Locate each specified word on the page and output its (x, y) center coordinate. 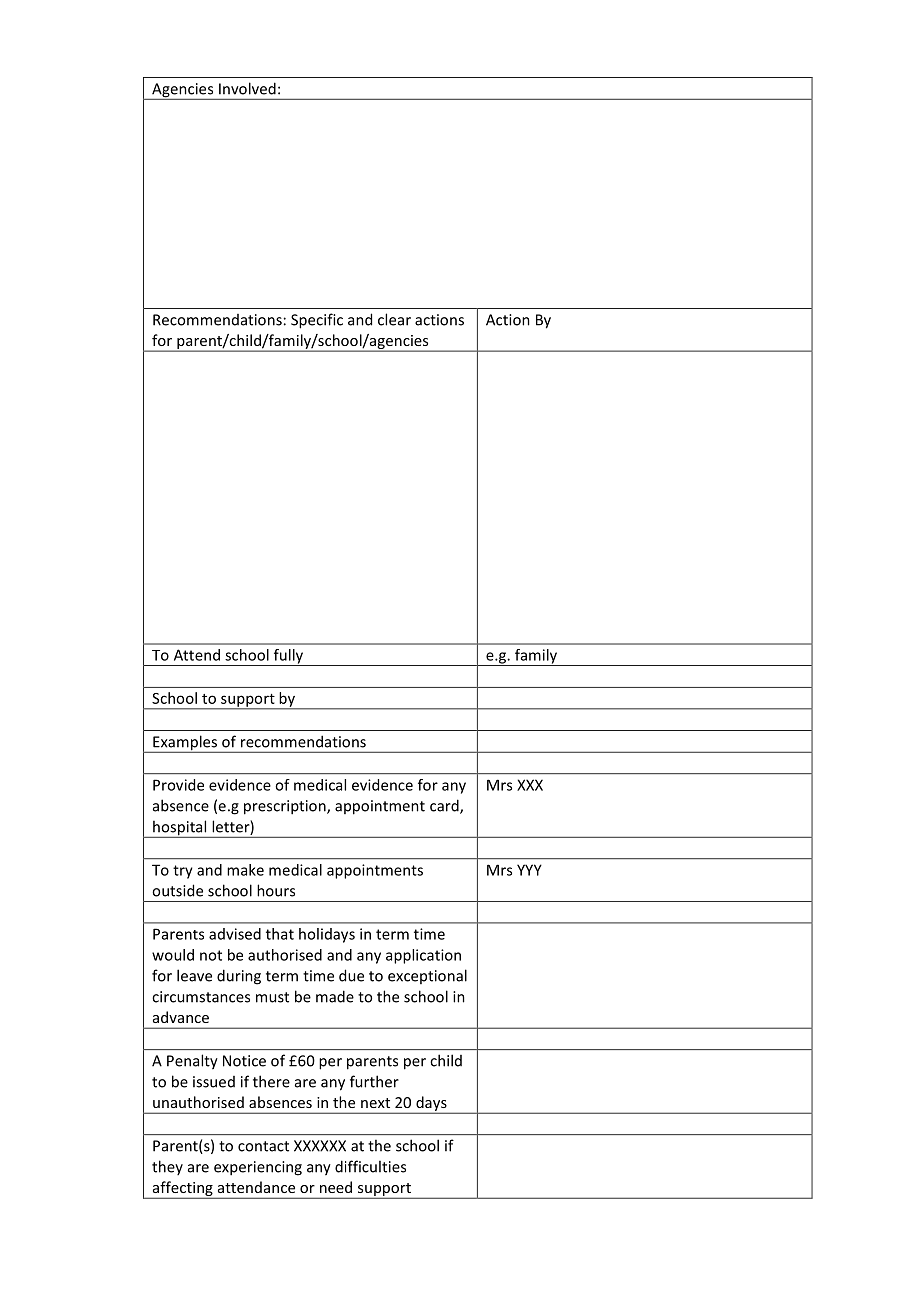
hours (276, 890)
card (445, 806)
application (423, 956)
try (183, 872)
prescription (286, 807)
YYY (529, 870)
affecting (182, 1189)
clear (394, 319)
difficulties (370, 1166)
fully (288, 657)
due (351, 975)
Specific (317, 321)
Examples (185, 744)
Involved (247, 88)
